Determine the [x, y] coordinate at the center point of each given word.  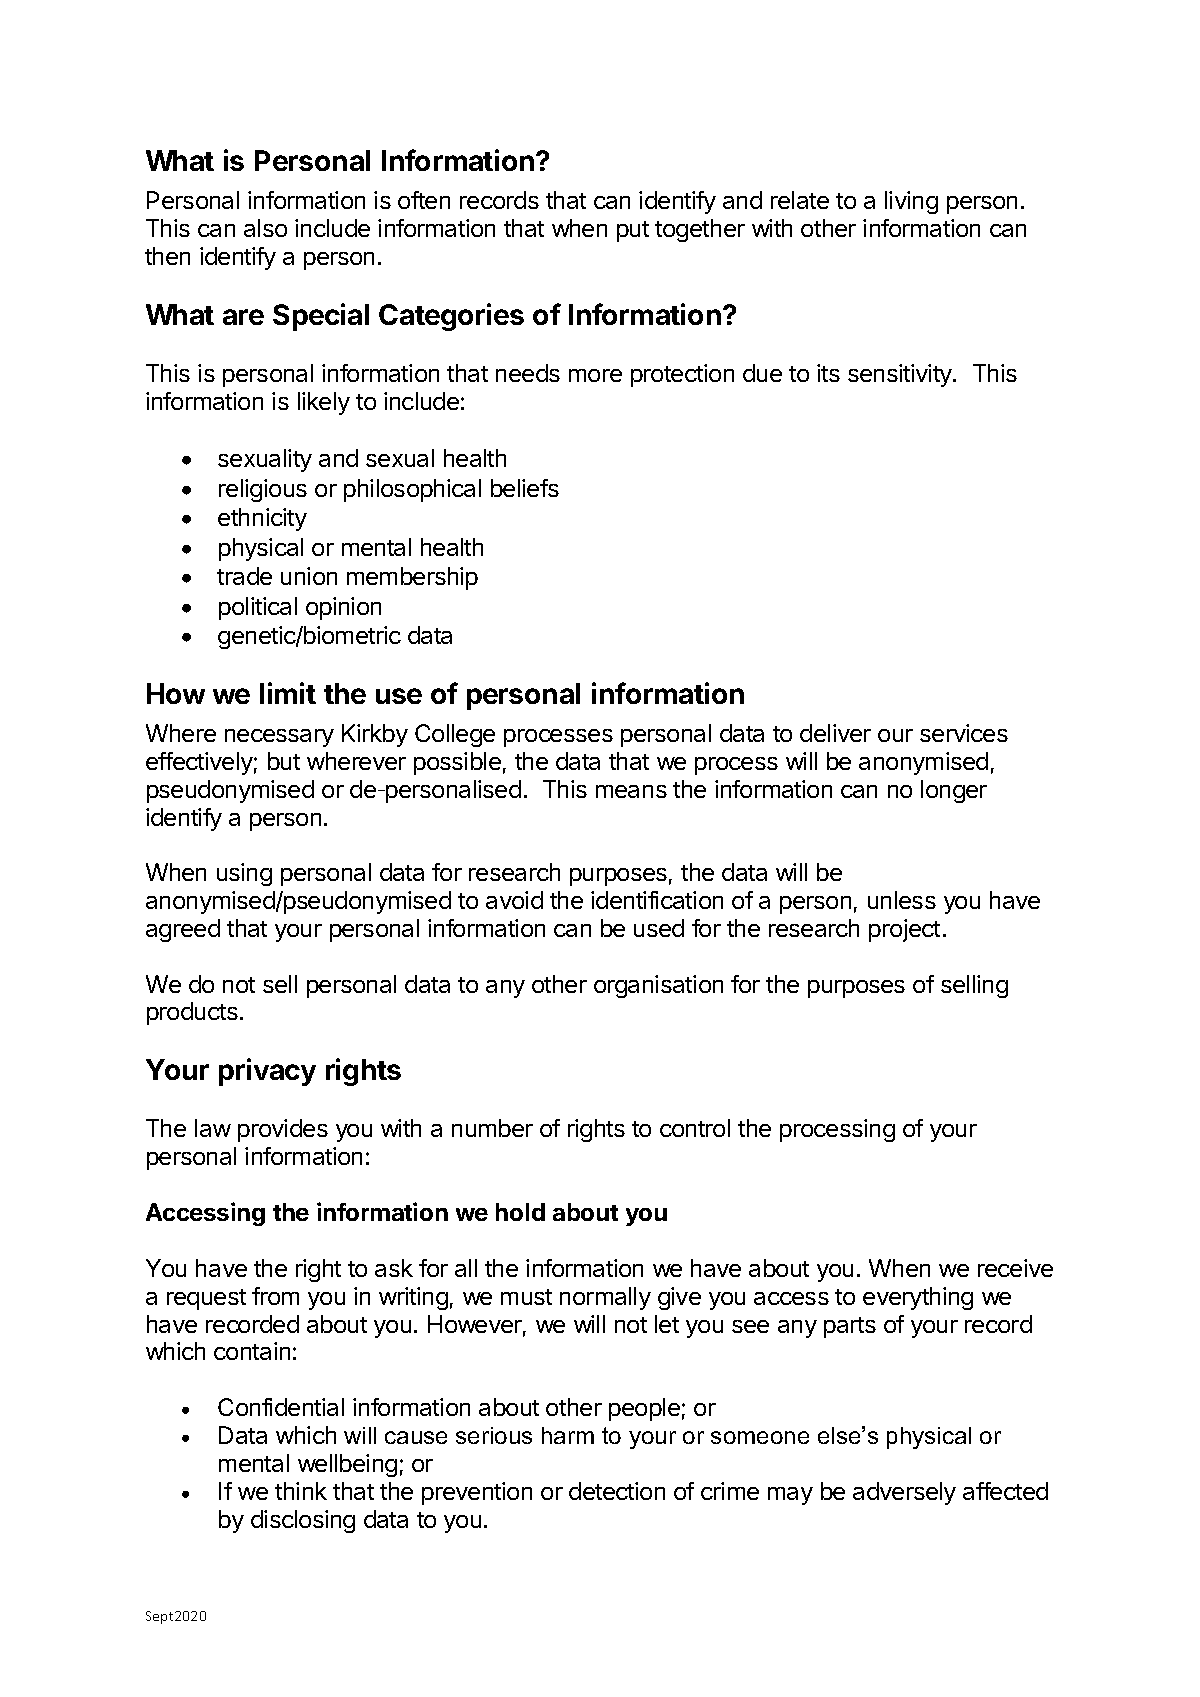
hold [520, 1212]
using [244, 874]
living [911, 202]
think [301, 1491]
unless [902, 900]
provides [283, 1130]
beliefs [525, 488]
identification [657, 900]
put [633, 231]
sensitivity [901, 375]
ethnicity [262, 519]
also [265, 228]
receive [1015, 1268]
